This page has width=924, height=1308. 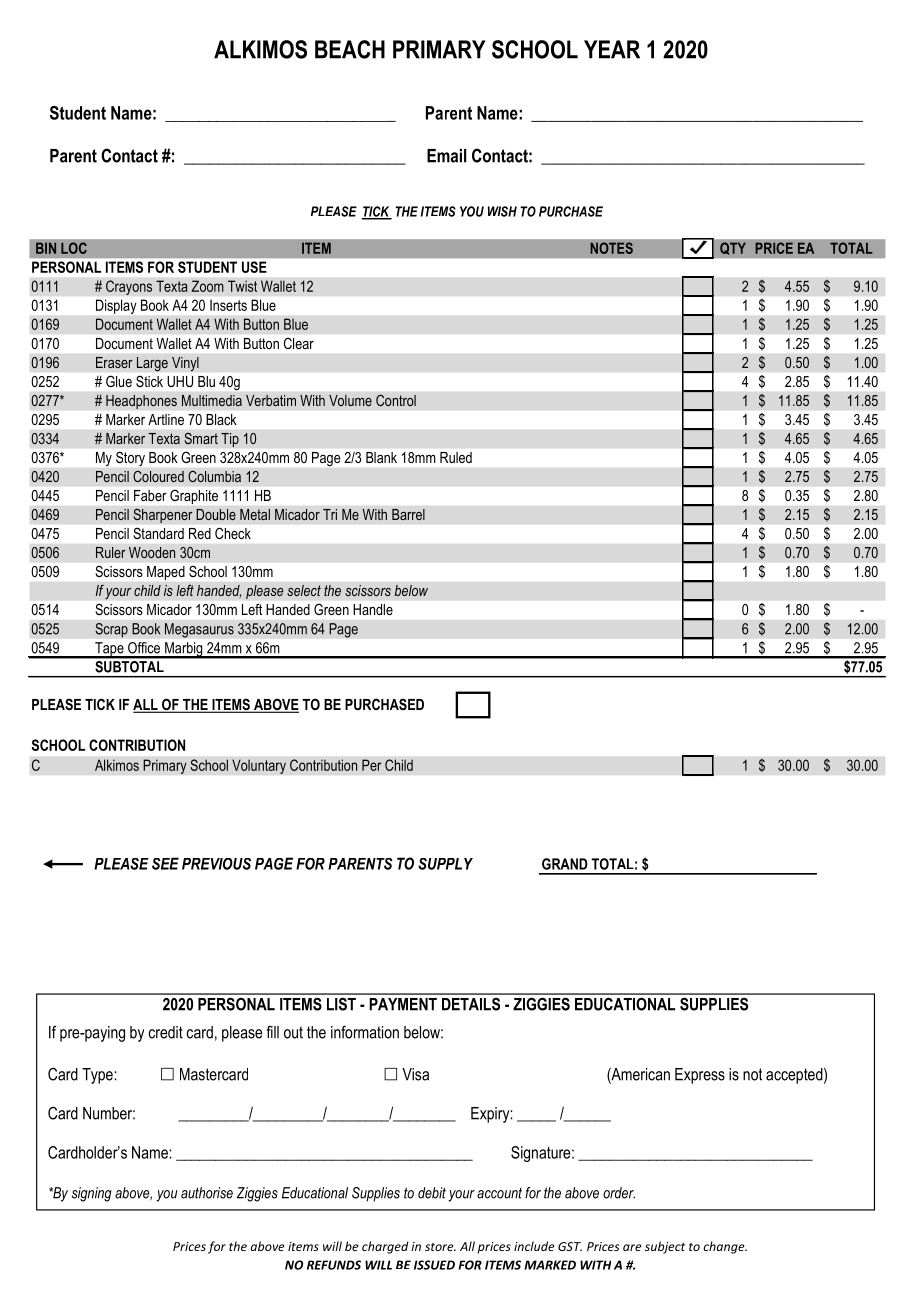 What do you see at coordinates (385, 1247) in the page?
I see `charged` at bounding box center [385, 1247].
